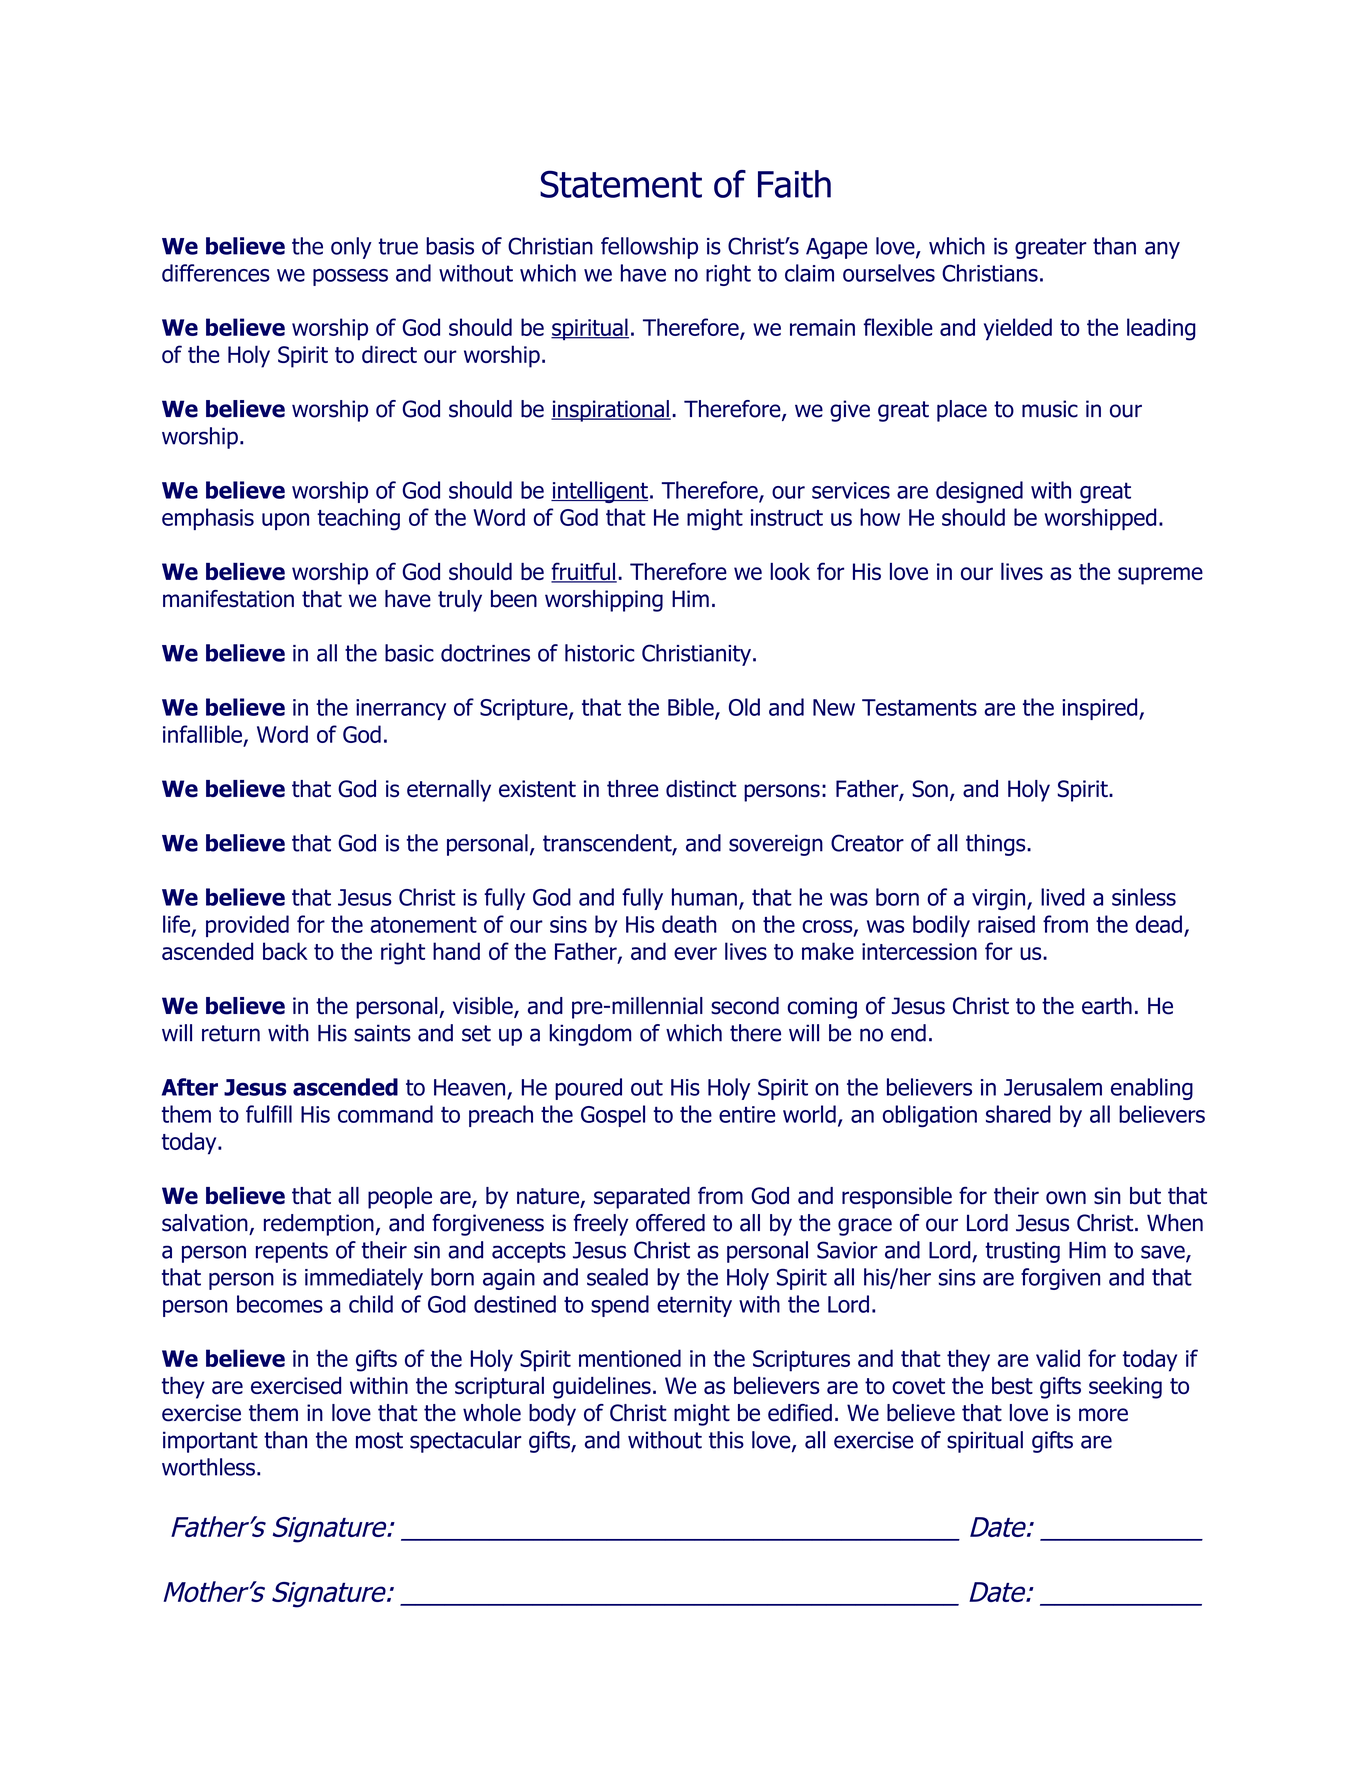  What do you see at coordinates (351, 248) in the screenshot?
I see `only` at bounding box center [351, 248].
